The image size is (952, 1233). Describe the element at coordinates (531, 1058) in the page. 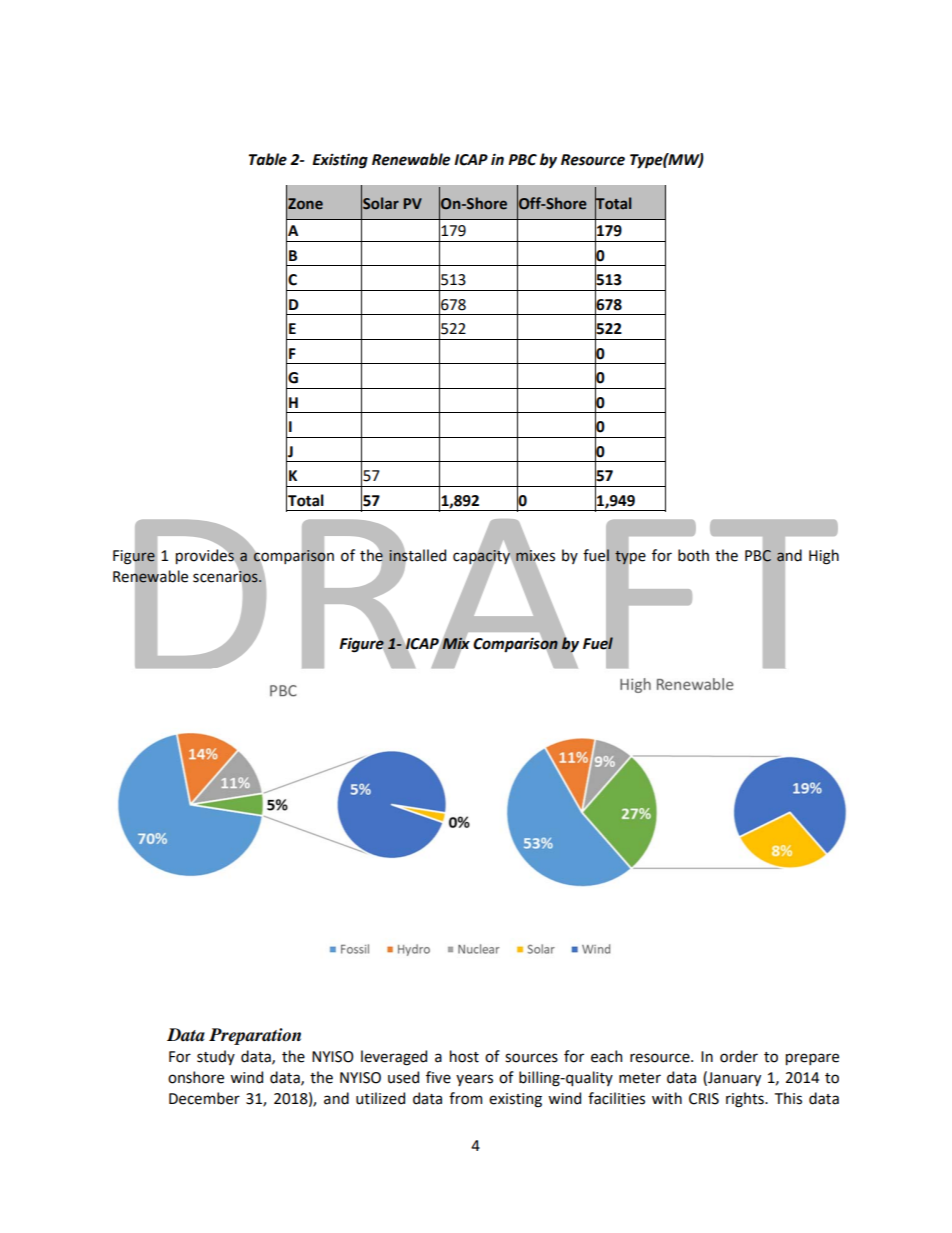

I see `sources` at that location.
